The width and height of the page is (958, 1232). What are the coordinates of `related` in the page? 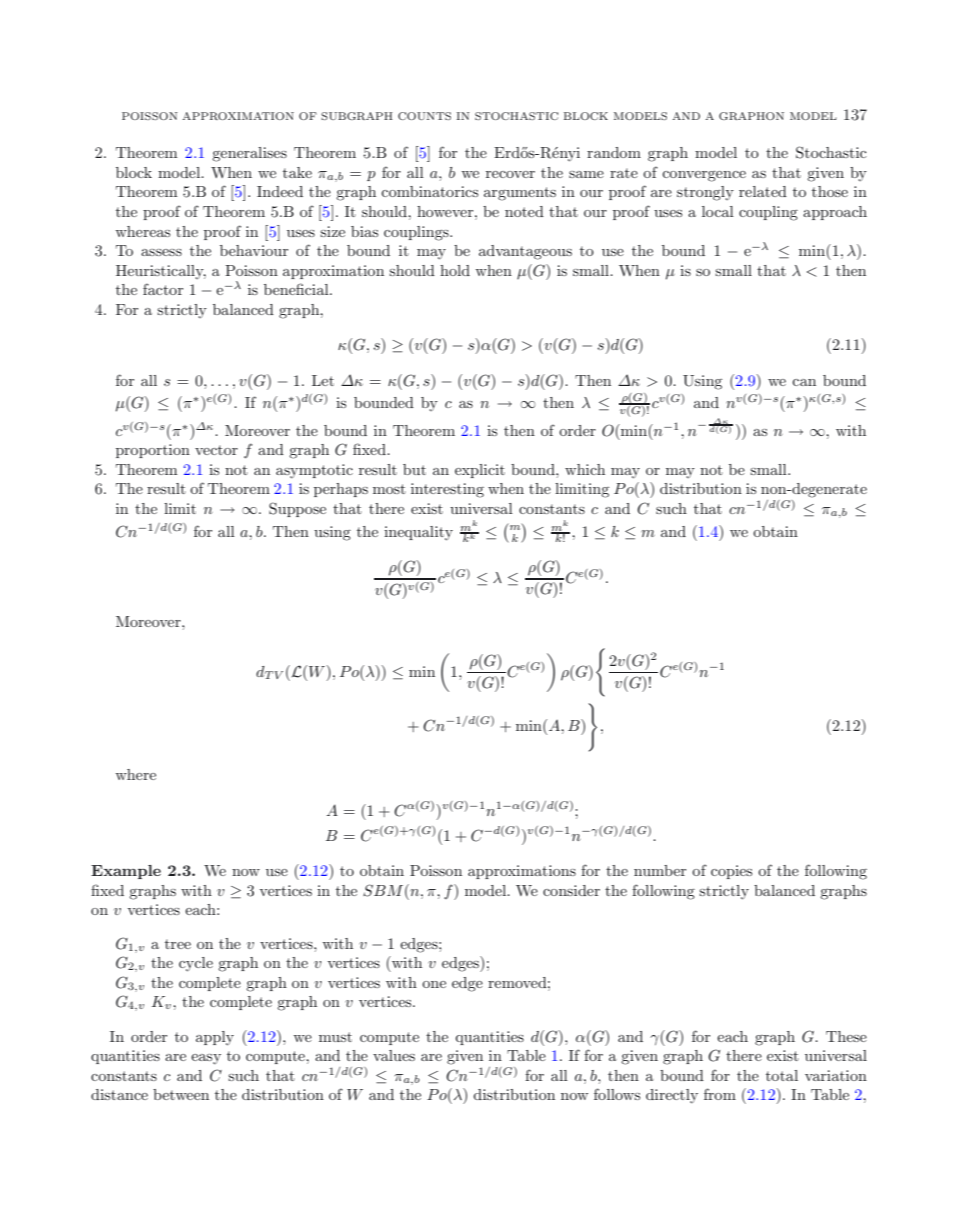 It's located at (763, 191).
